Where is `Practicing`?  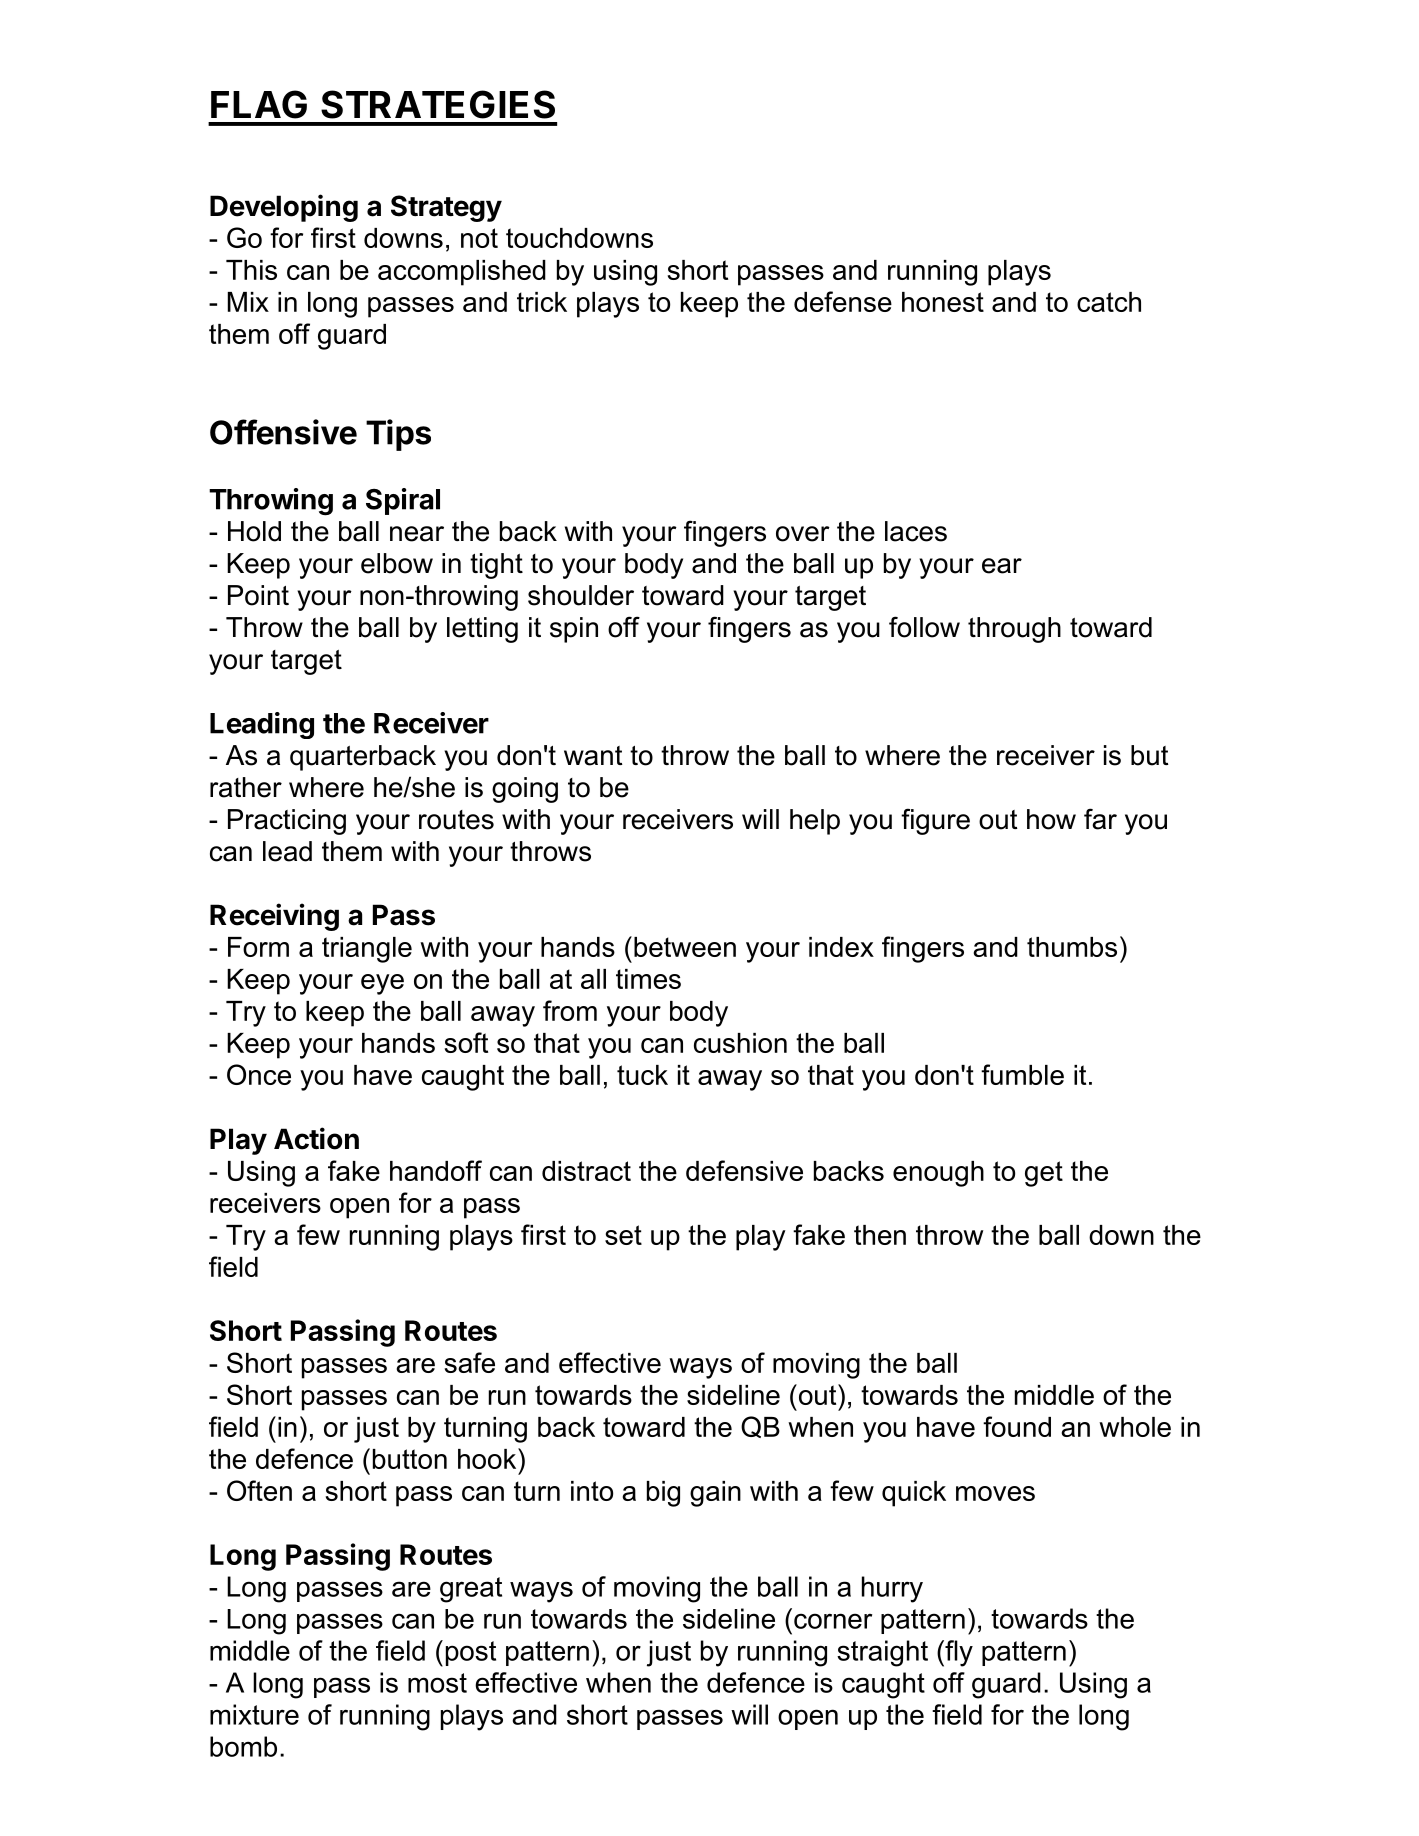
Practicing is located at coordinates (287, 822).
